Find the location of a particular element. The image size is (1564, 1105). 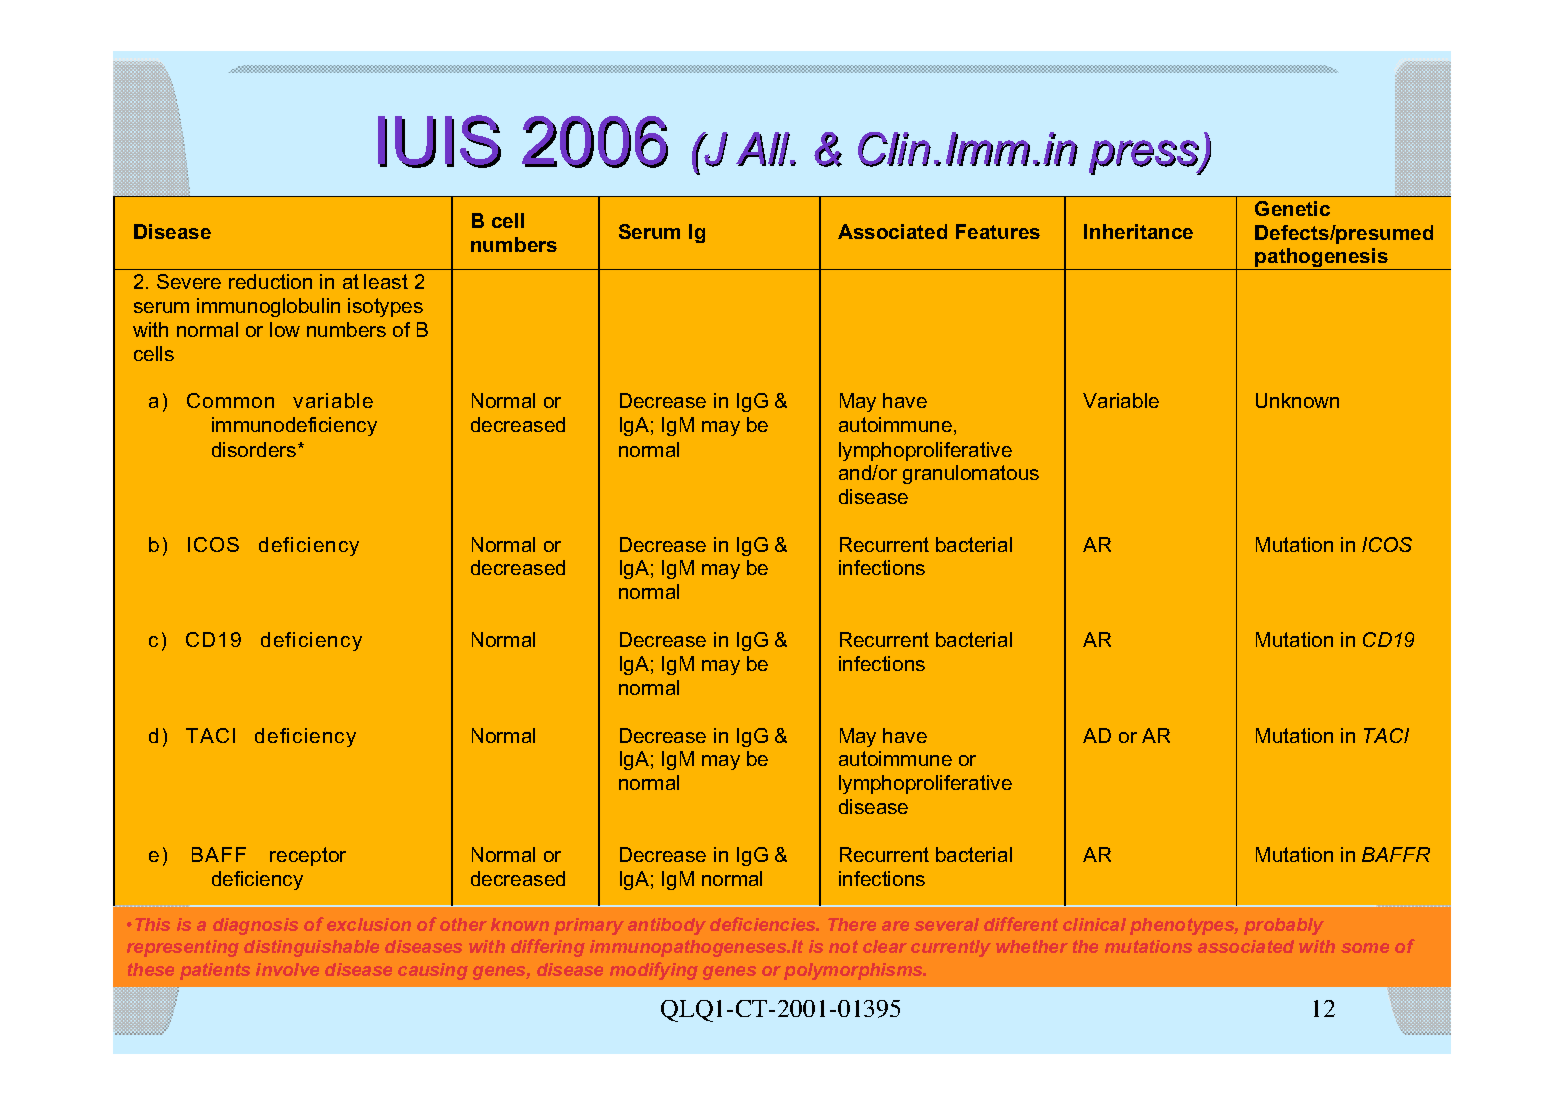

receptor is located at coordinates (308, 856).
